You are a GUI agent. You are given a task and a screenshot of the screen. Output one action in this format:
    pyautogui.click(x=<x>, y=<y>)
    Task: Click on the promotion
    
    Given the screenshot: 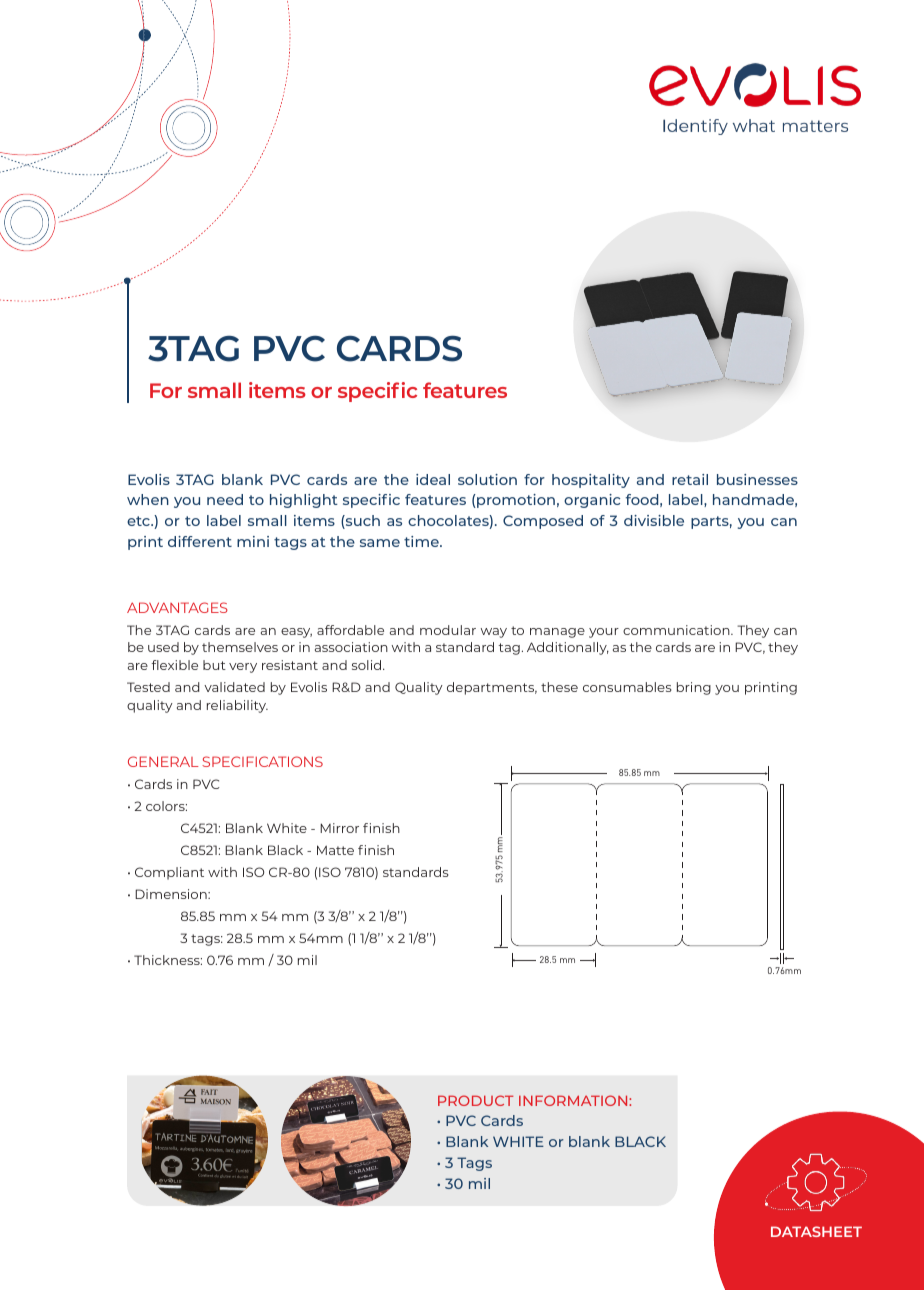 What is the action you would take?
    pyautogui.click(x=515, y=501)
